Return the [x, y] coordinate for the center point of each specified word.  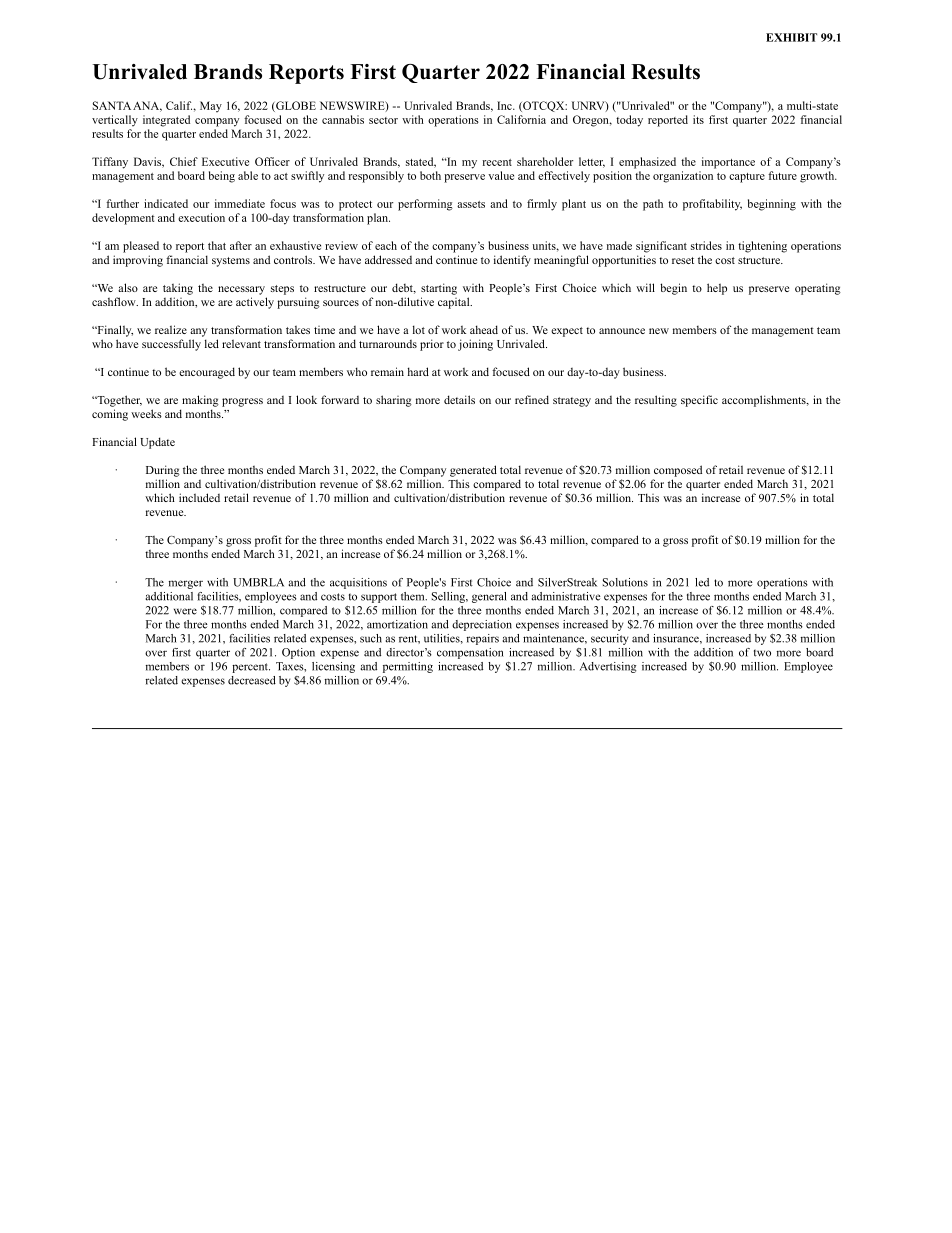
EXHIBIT [791, 37]
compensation [470, 653]
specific [699, 401]
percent [251, 668]
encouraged [207, 373]
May [211, 107]
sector [383, 120]
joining [475, 345]
